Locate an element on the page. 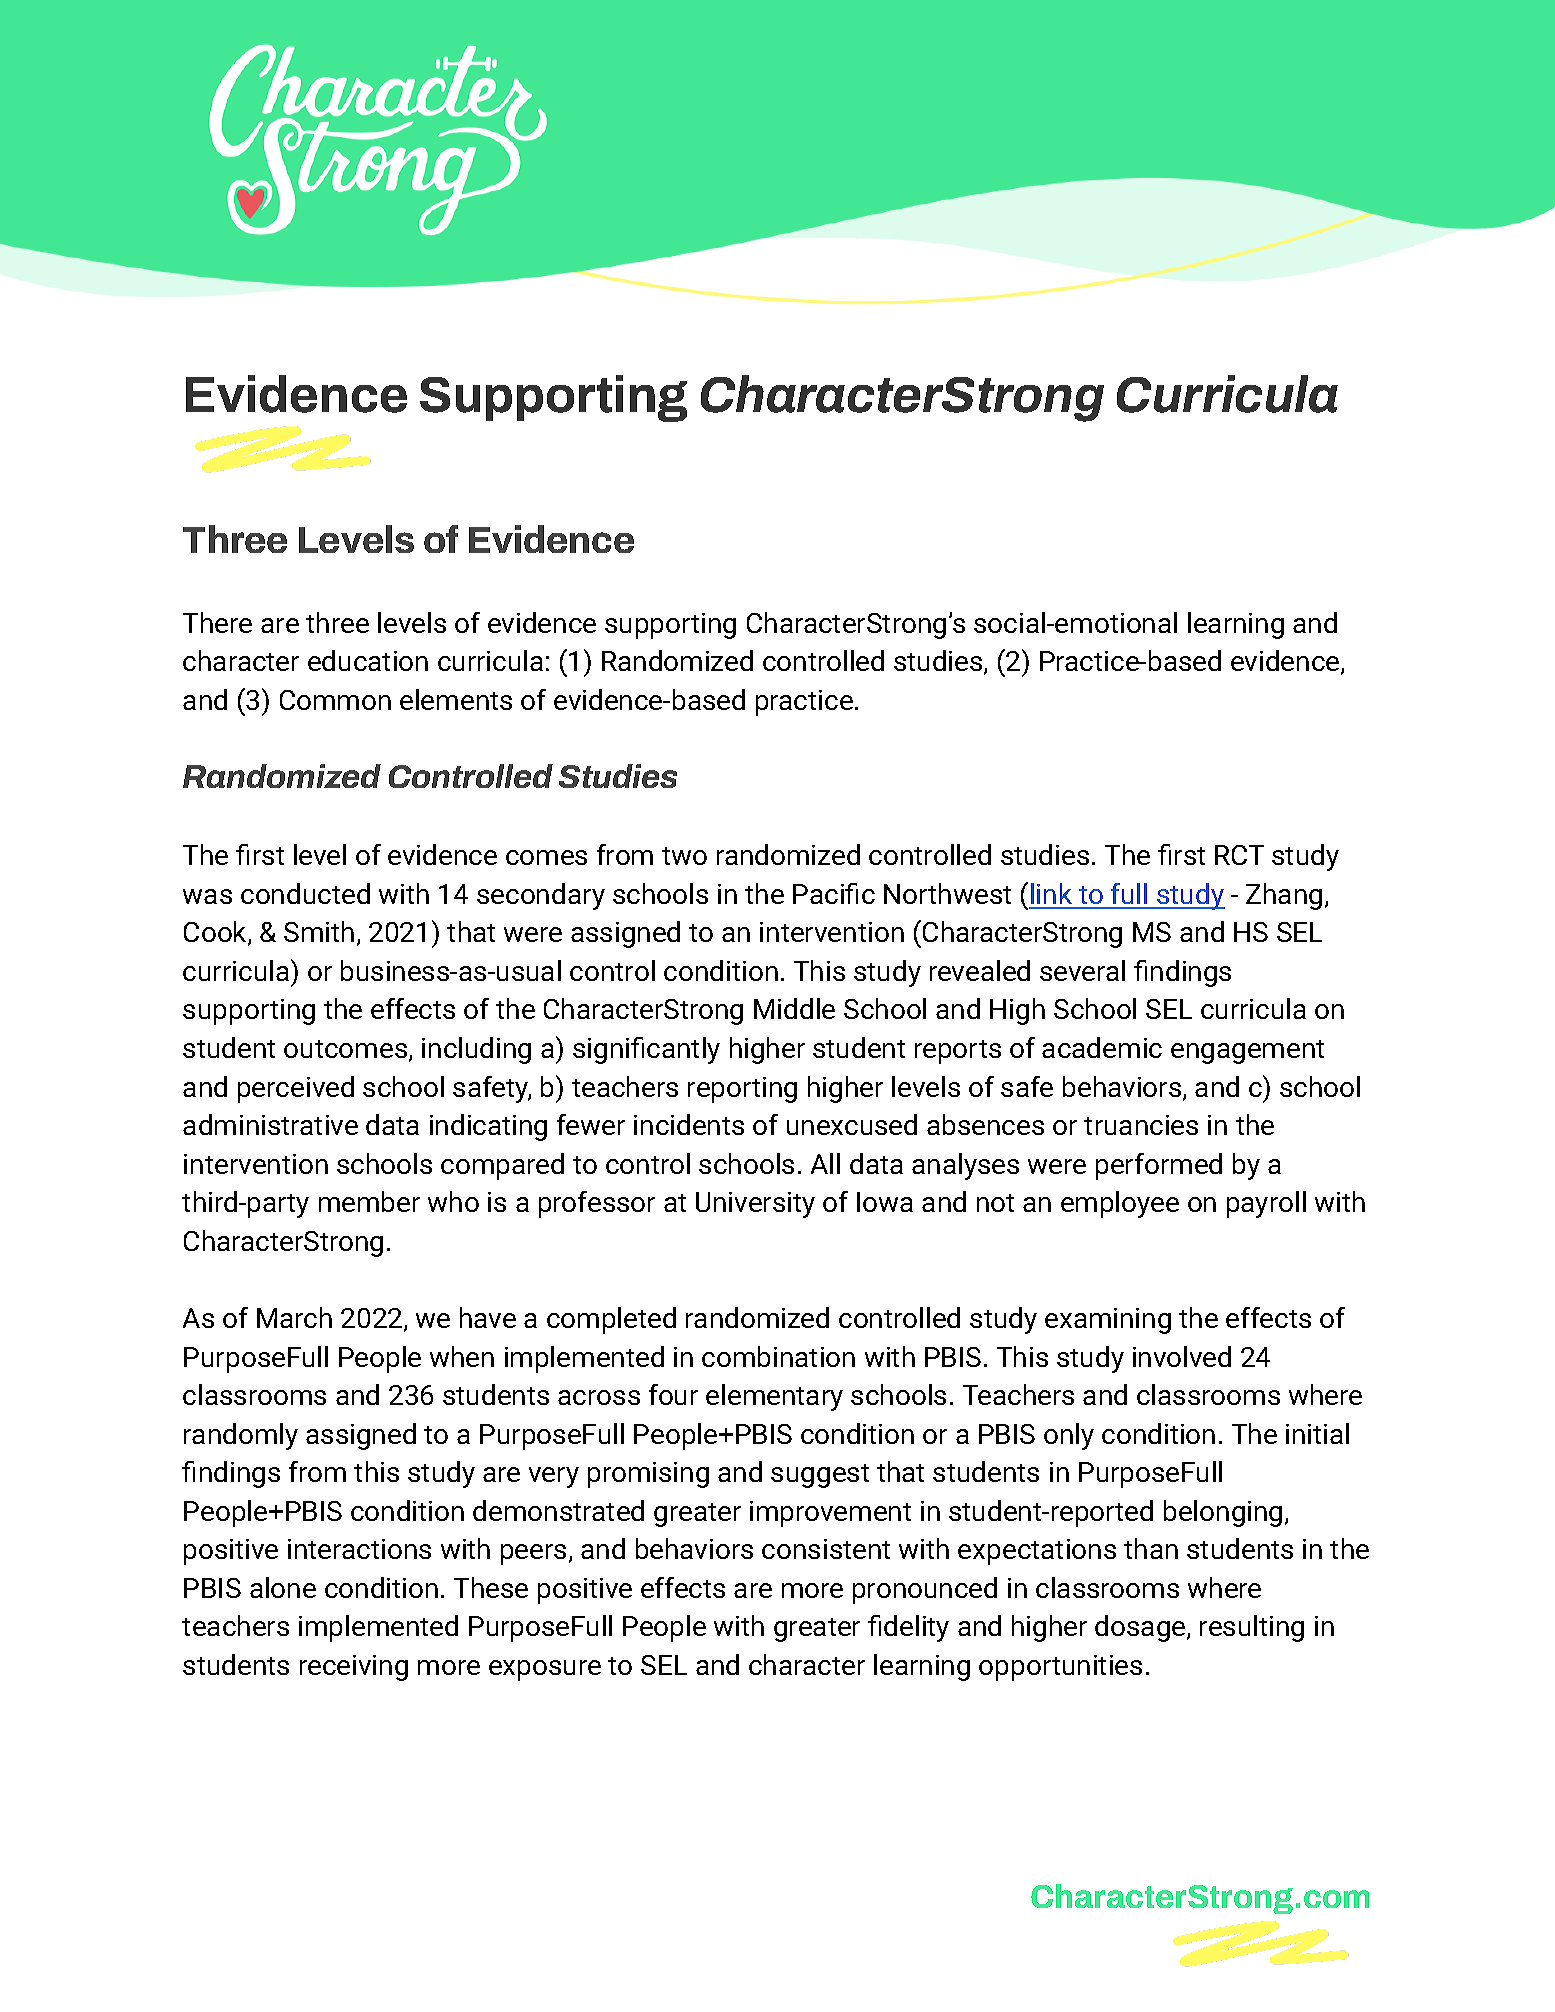  RCT is located at coordinates (1239, 855).
